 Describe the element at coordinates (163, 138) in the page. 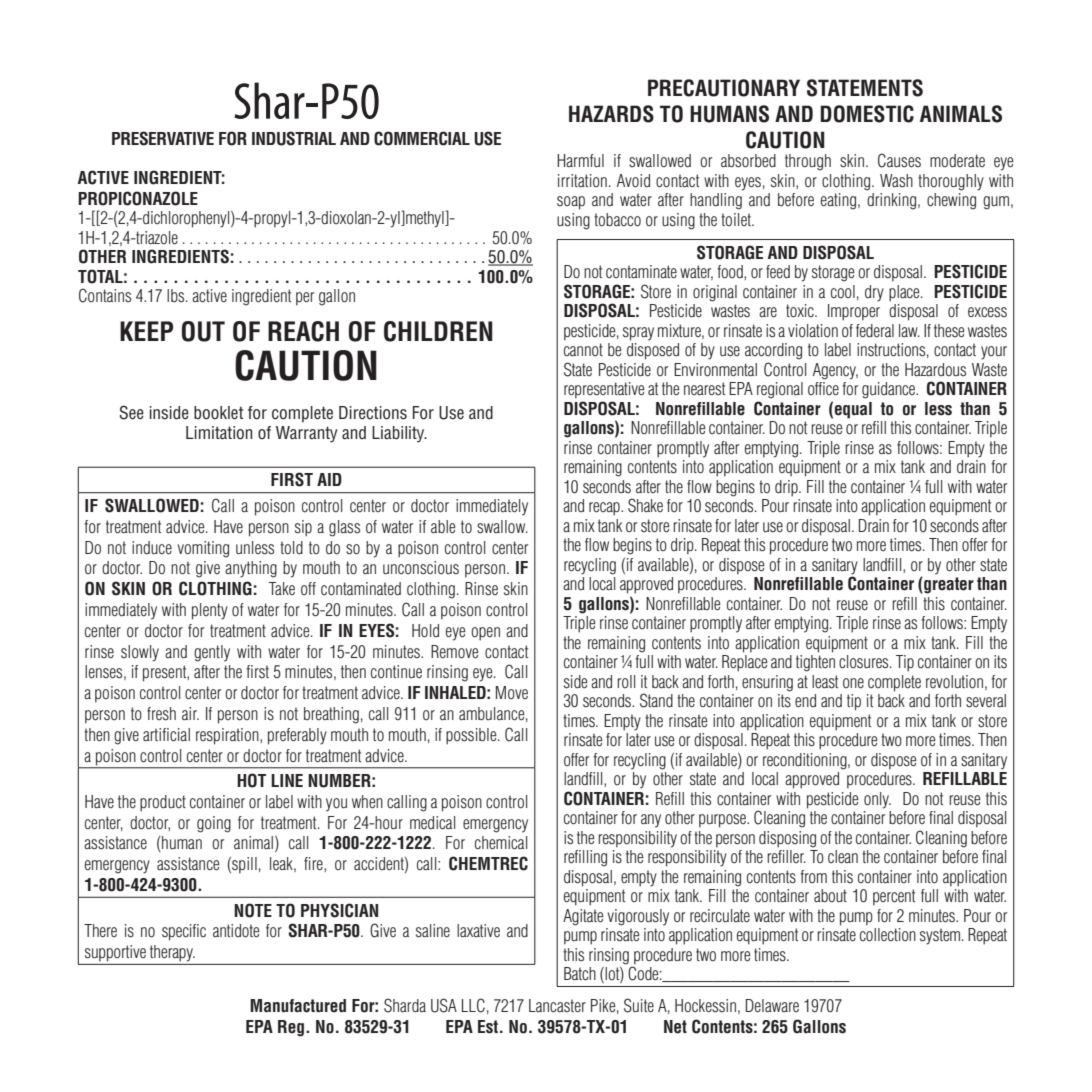

I see `PRESERVATIVE` at that location.
